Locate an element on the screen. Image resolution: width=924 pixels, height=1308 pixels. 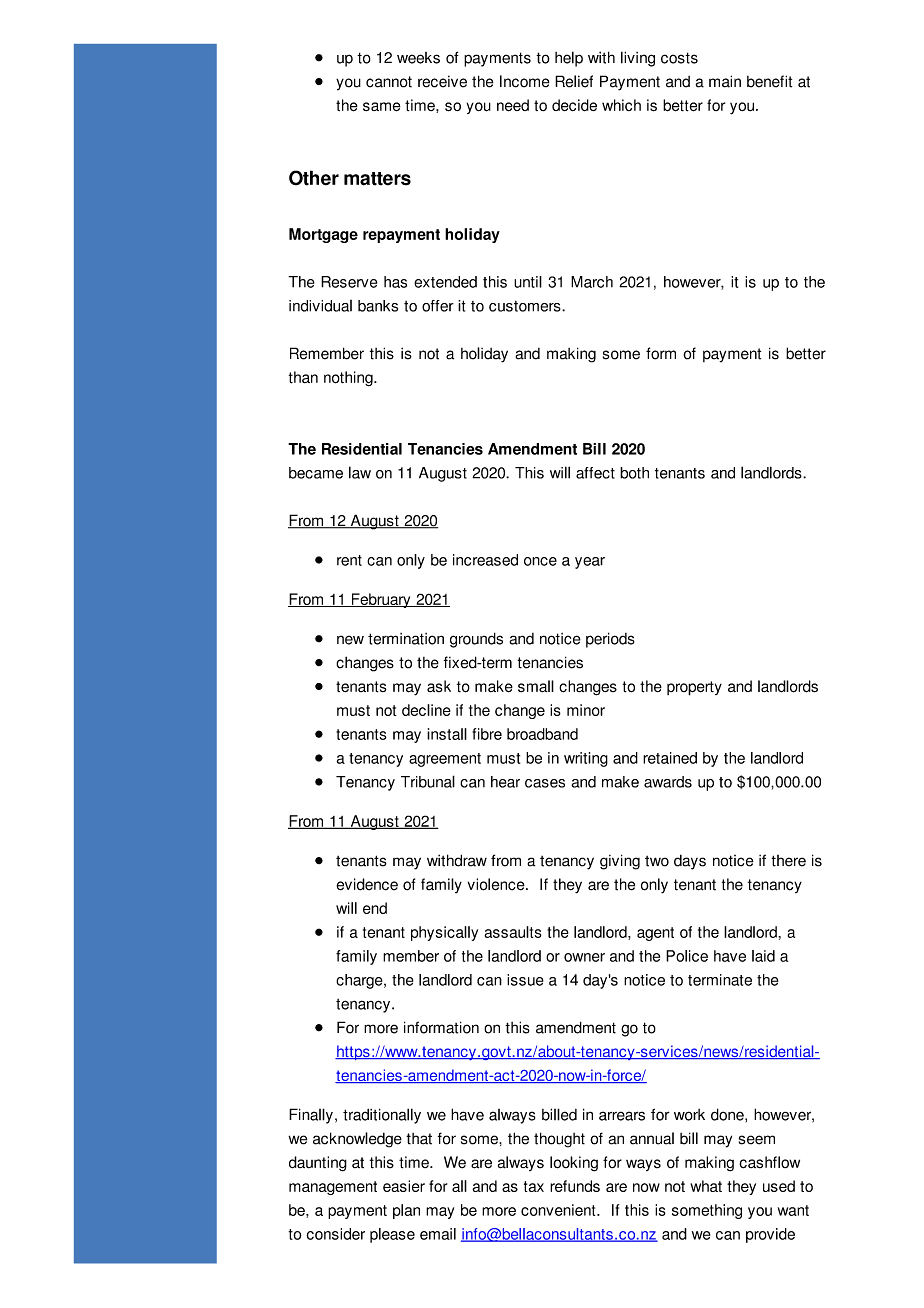
same is located at coordinates (382, 107).
